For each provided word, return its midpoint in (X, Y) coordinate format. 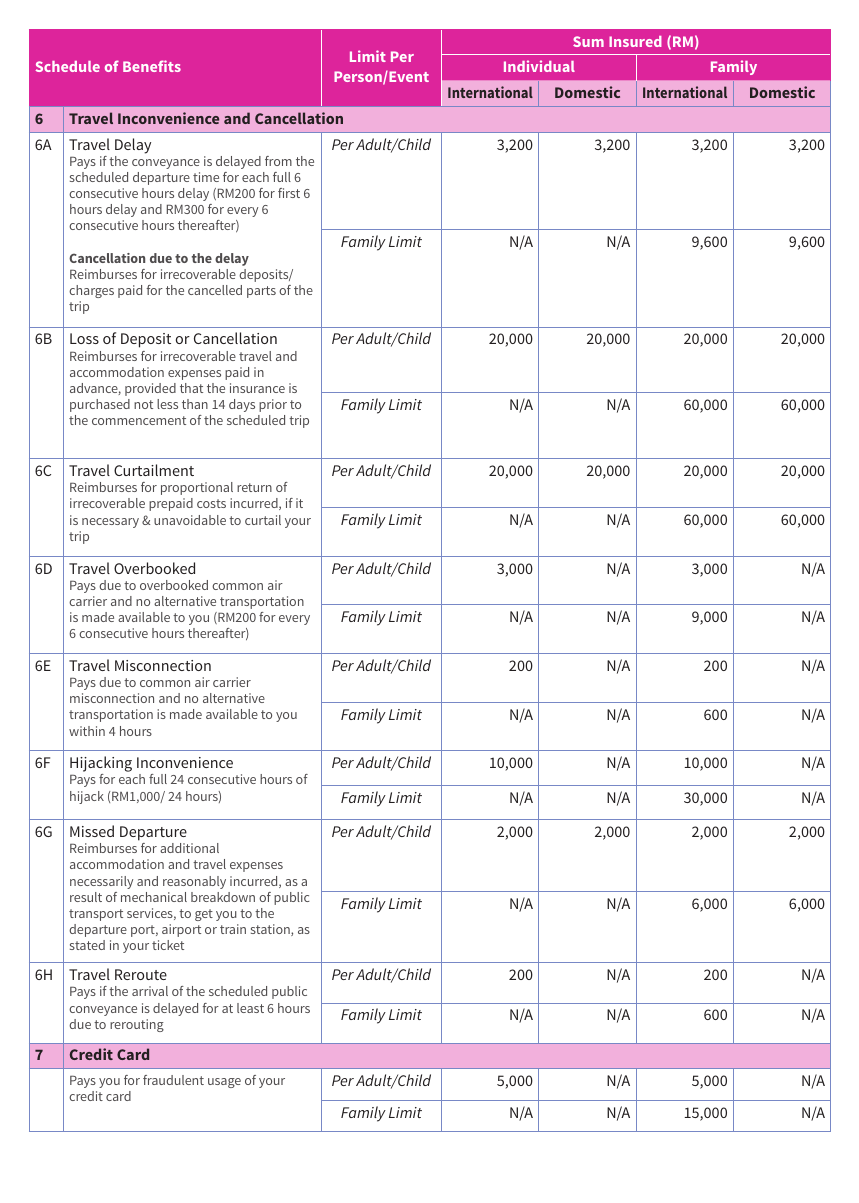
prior (273, 405)
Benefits (152, 66)
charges (91, 291)
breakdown (223, 897)
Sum (588, 41)
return (254, 487)
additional (189, 848)
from (278, 161)
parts (261, 292)
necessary (110, 523)
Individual (539, 66)
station (271, 930)
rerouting (137, 1025)
